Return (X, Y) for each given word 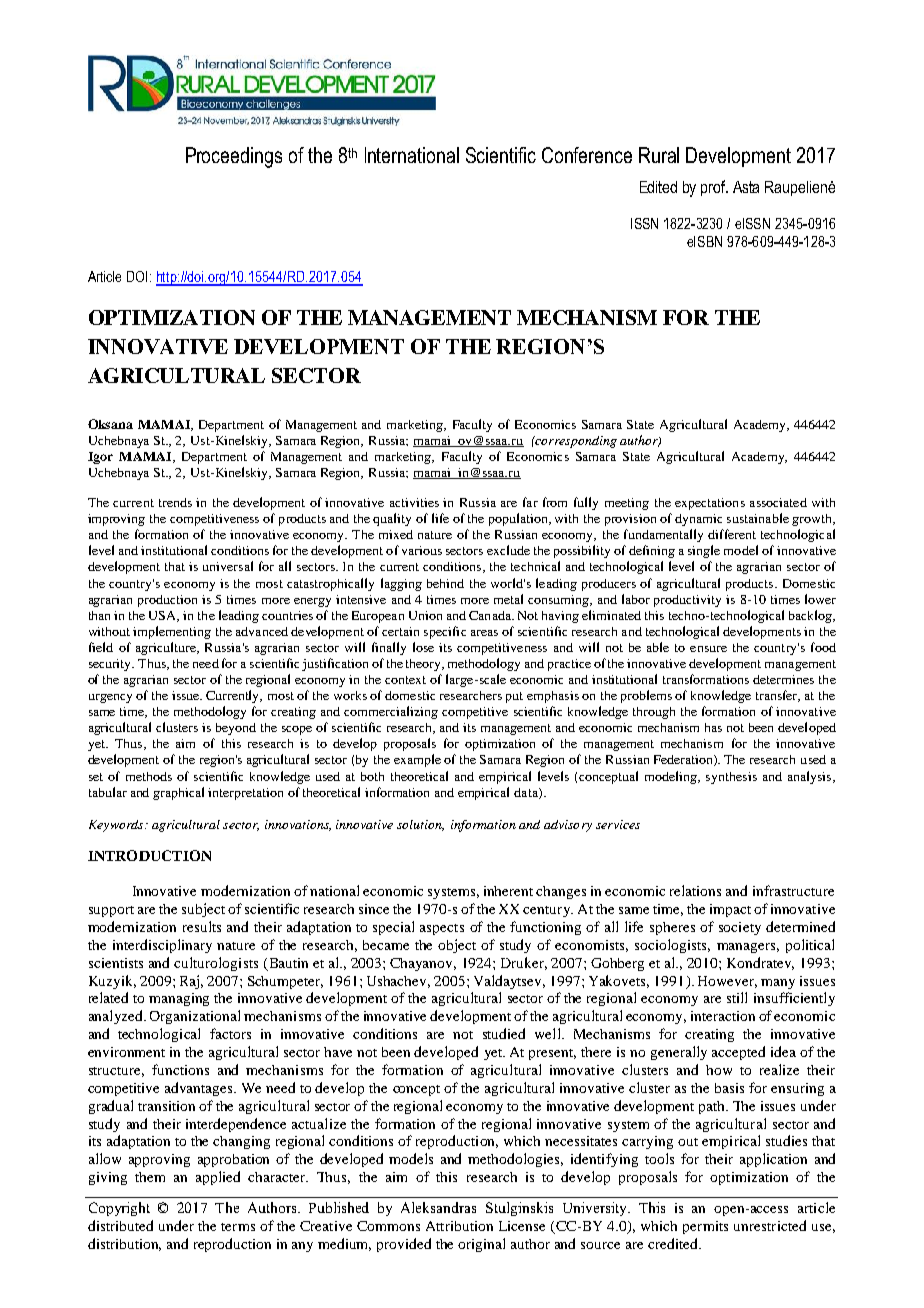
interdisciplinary (162, 946)
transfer (778, 696)
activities (414, 502)
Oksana (110, 424)
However (727, 982)
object (457, 946)
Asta (746, 187)
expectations (710, 504)
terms (238, 1227)
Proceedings (234, 157)
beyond (236, 729)
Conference (587, 155)
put (514, 697)
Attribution (459, 1226)
